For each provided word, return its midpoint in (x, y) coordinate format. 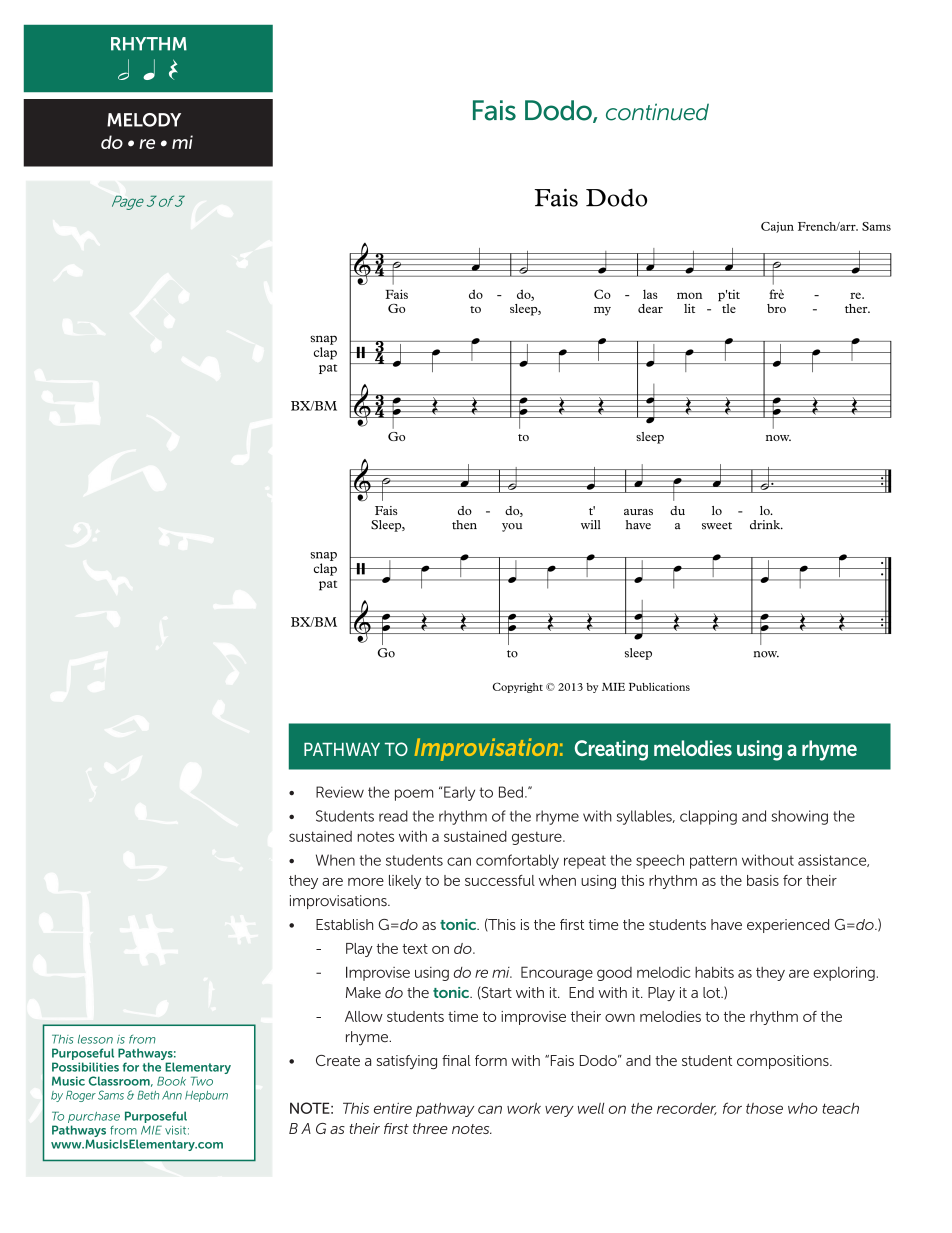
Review (340, 792)
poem (414, 795)
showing (800, 817)
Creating (611, 750)
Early (459, 793)
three (430, 1128)
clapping (708, 817)
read (393, 816)
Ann (172, 1095)
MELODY (144, 120)
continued (657, 112)
